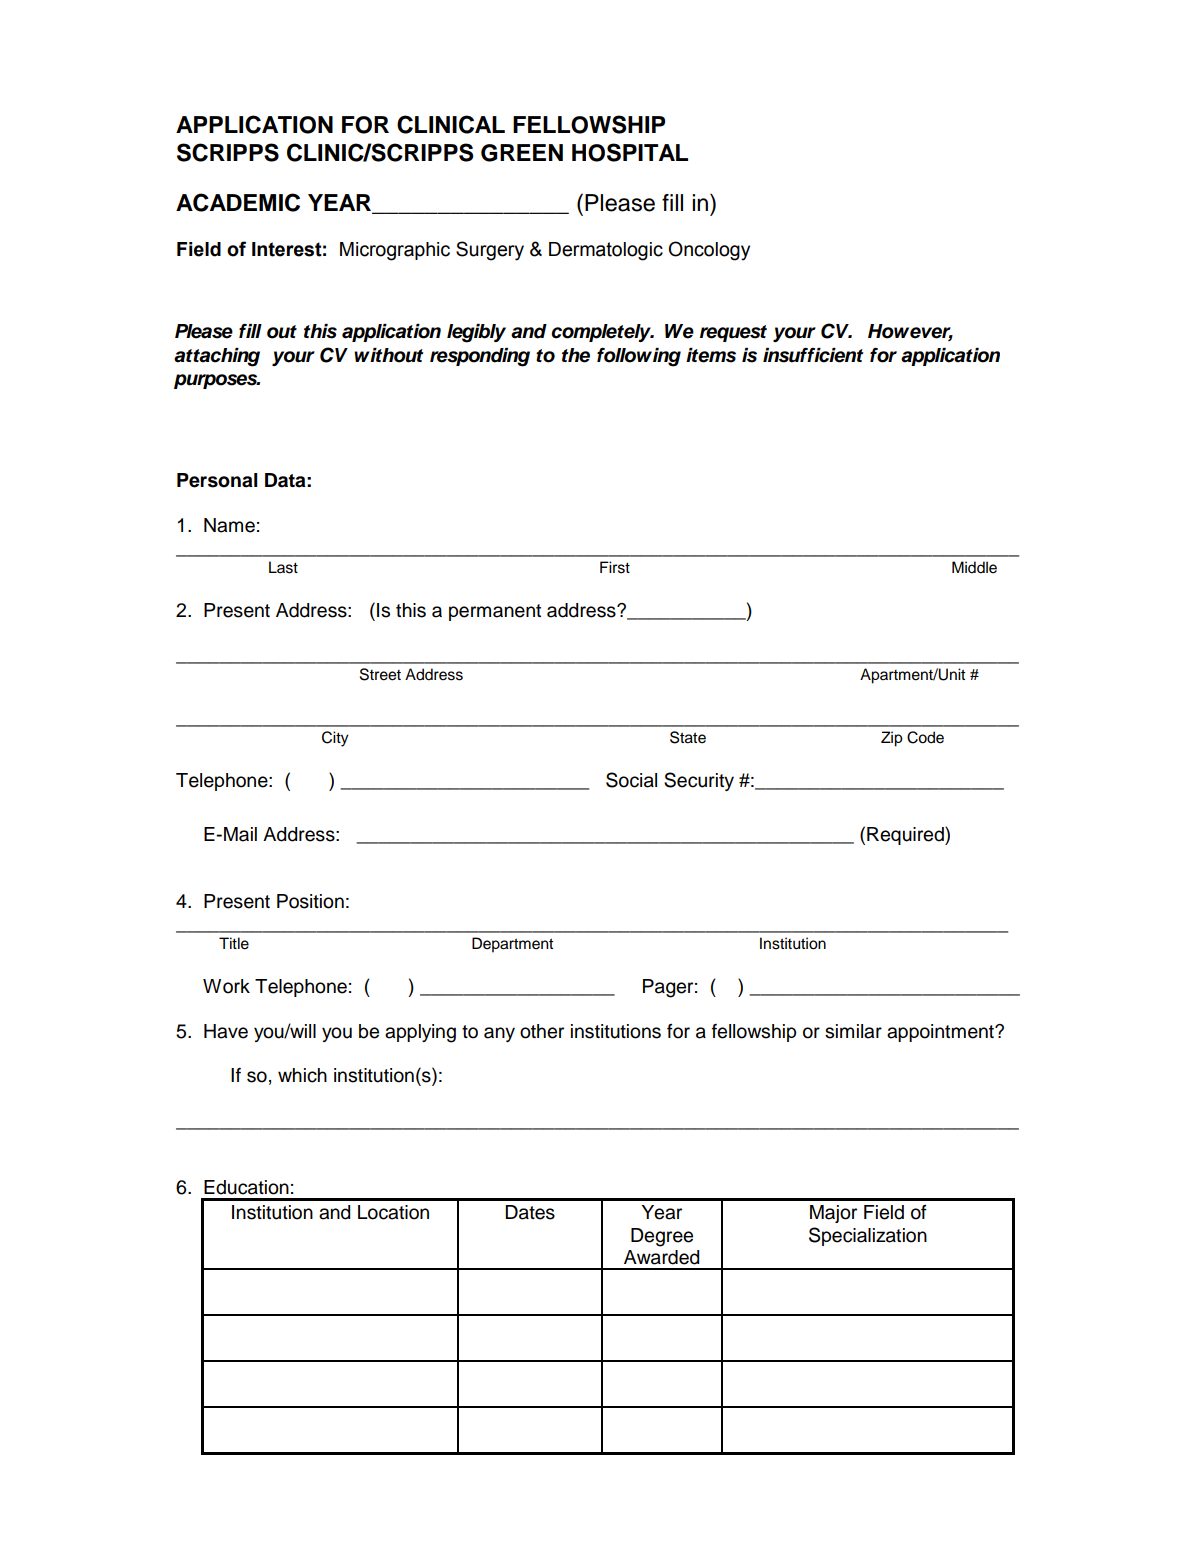 The height and width of the screenshot is (1551, 1198). What do you see at coordinates (238, 202) in the screenshot?
I see `ACADEMIC` at bounding box center [238, 202].
